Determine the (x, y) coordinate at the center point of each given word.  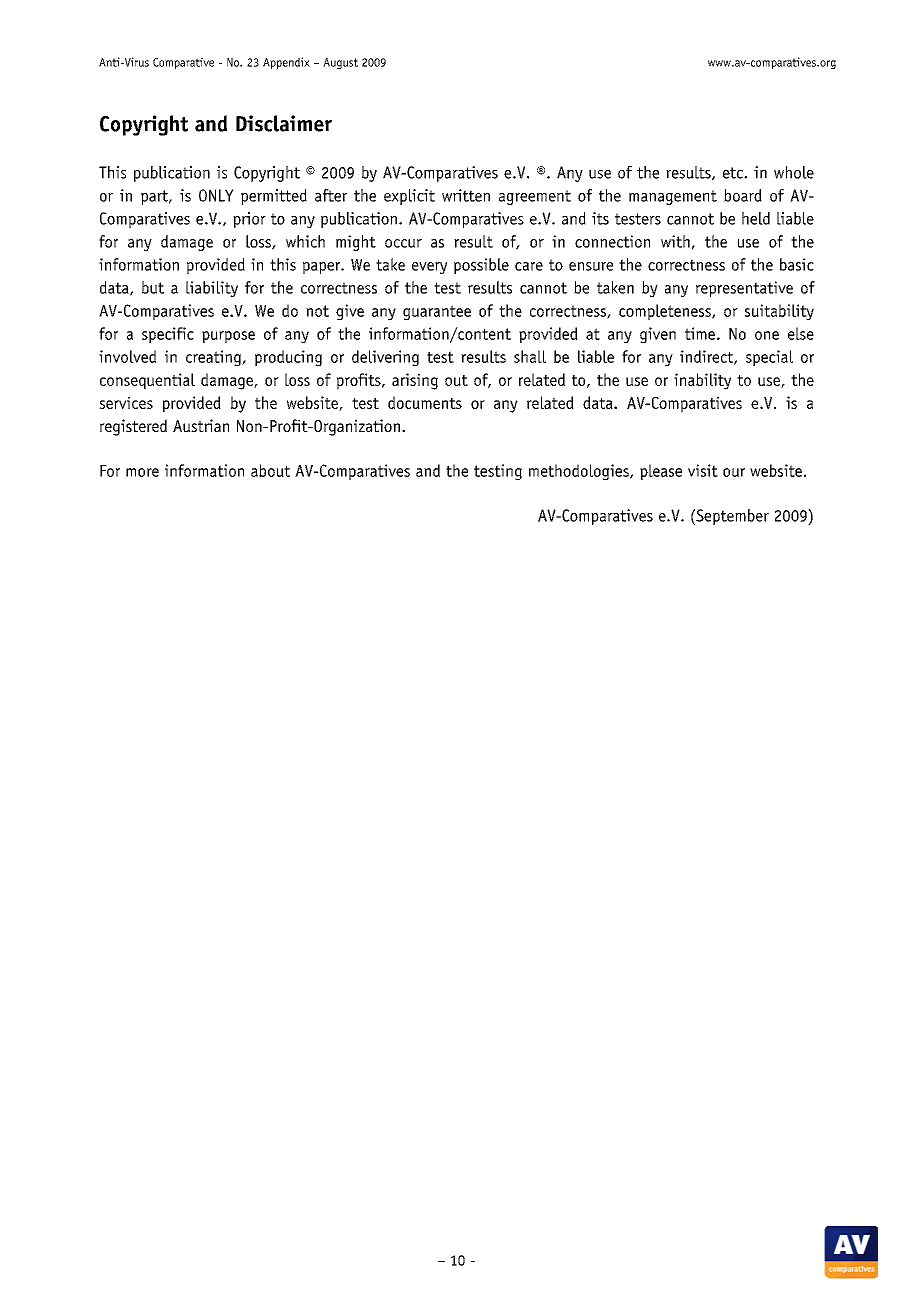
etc (734, 173)
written (466, 195)
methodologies (580, 472)
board (743, 195)
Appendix (286, 63)
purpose (228, 337)
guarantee (437, 312)
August (340, 63)
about (270, 470)
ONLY (216, 195)
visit (703, 470)
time (700, 333)
